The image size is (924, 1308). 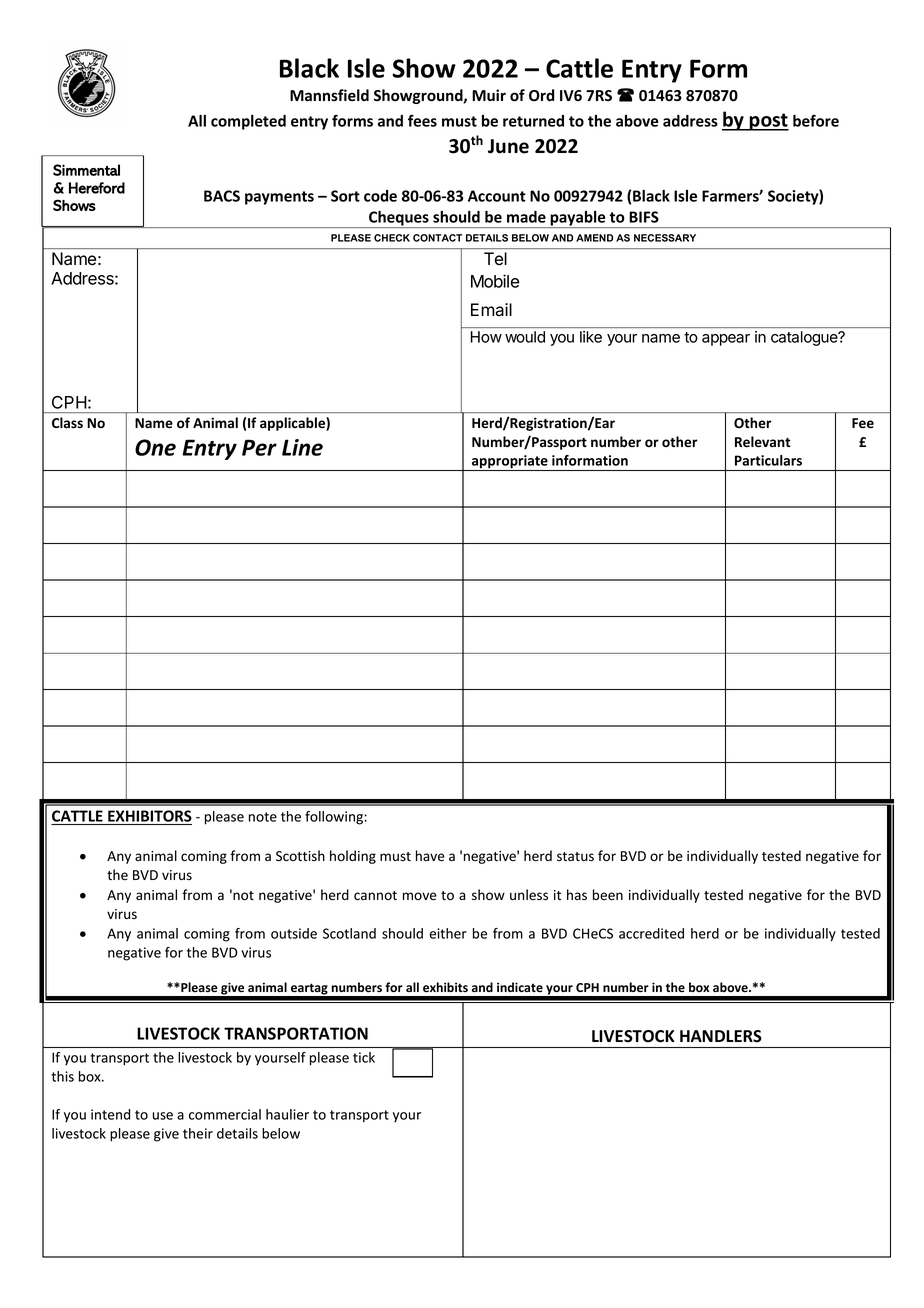 I want to click on Relevant, so click(x=763, y=442).
